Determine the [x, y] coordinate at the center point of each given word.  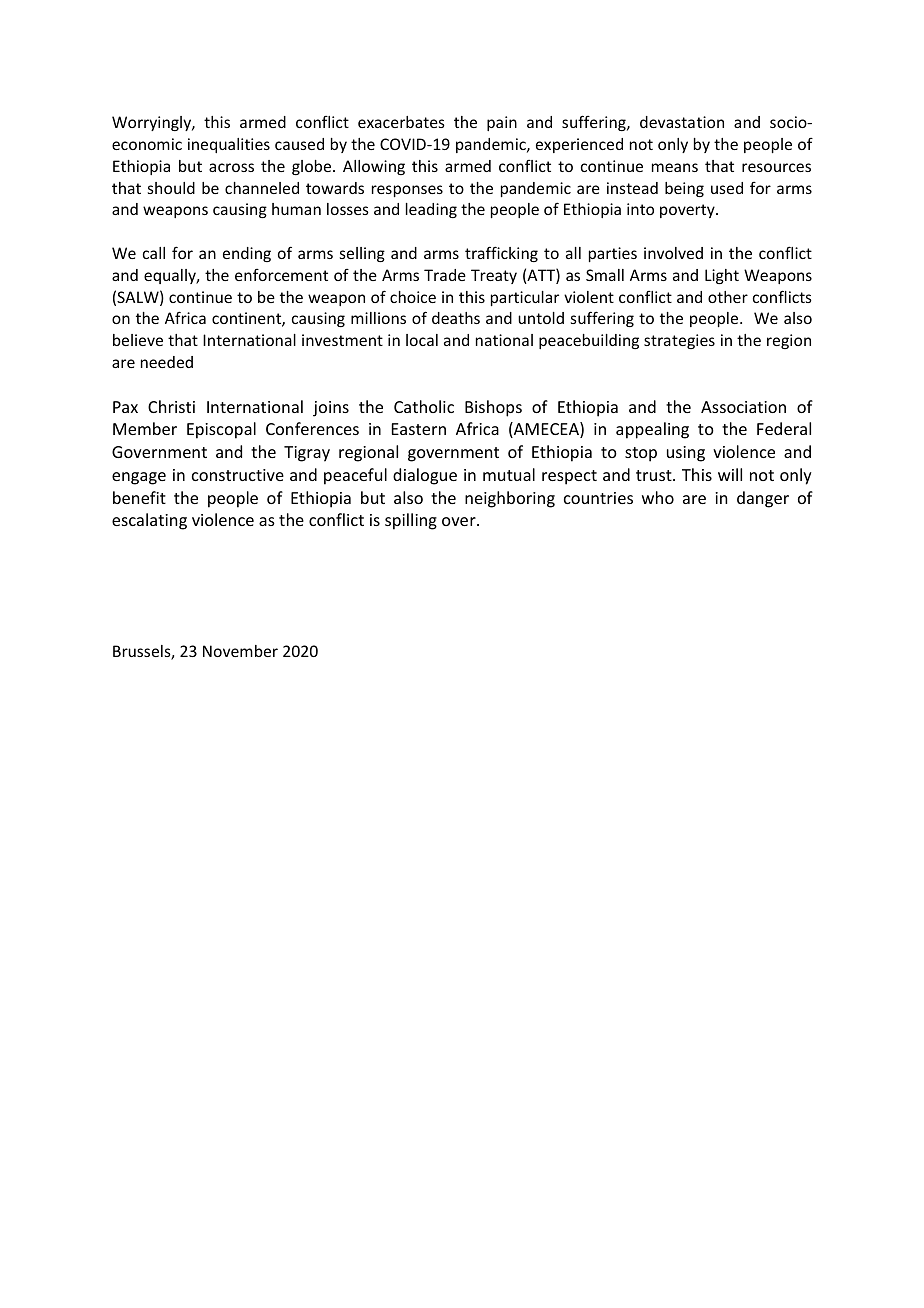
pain [502, 123]
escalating [149, 521]
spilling [411, 521]
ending [247, 254]
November [240, 651]
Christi [171, 406]
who [658, 497]
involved [673, 253]
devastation [682, 122]
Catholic [424, 406]
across [231, 167]
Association [743, 407]
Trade [445, 275]
